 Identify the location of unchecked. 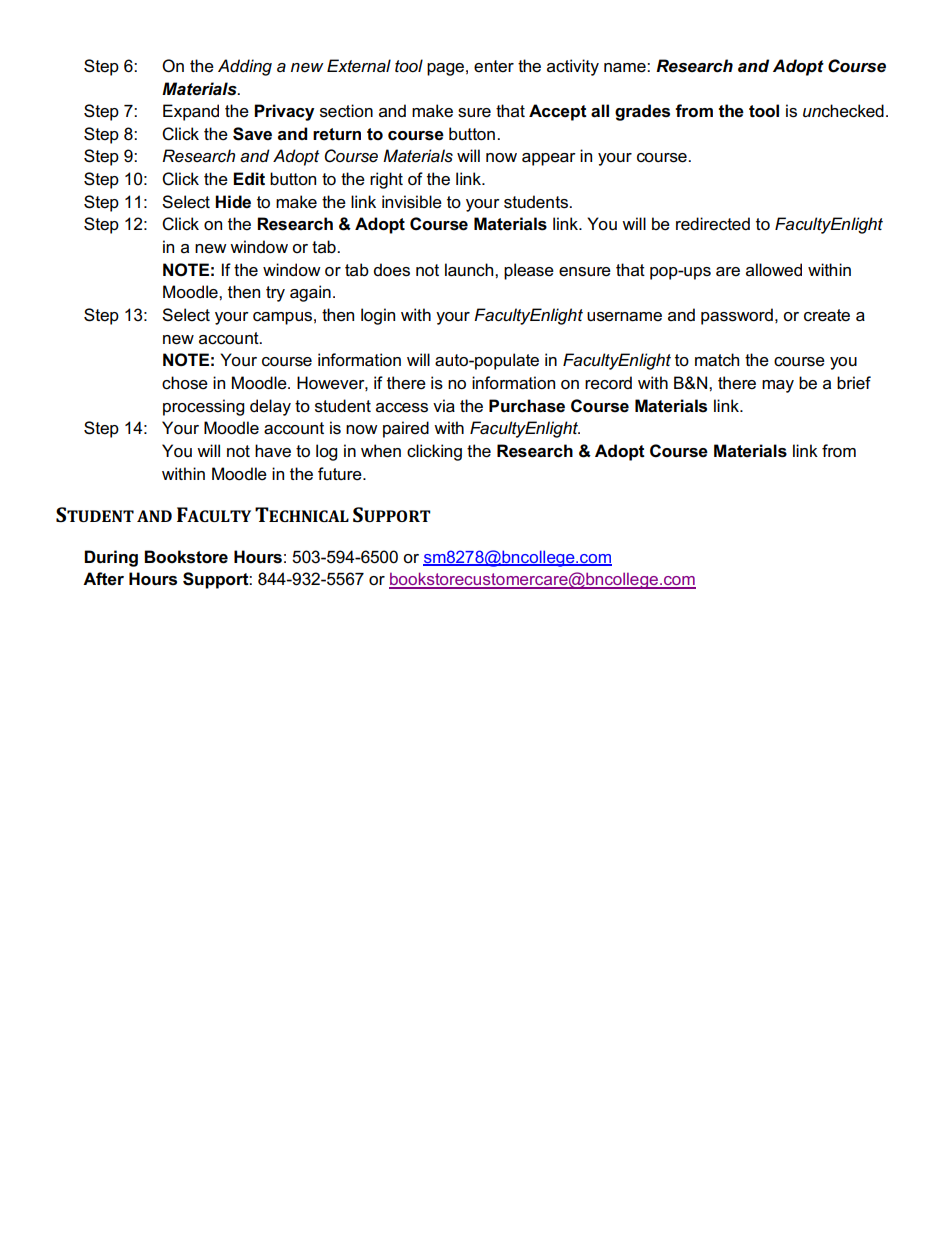
(843, 111).
